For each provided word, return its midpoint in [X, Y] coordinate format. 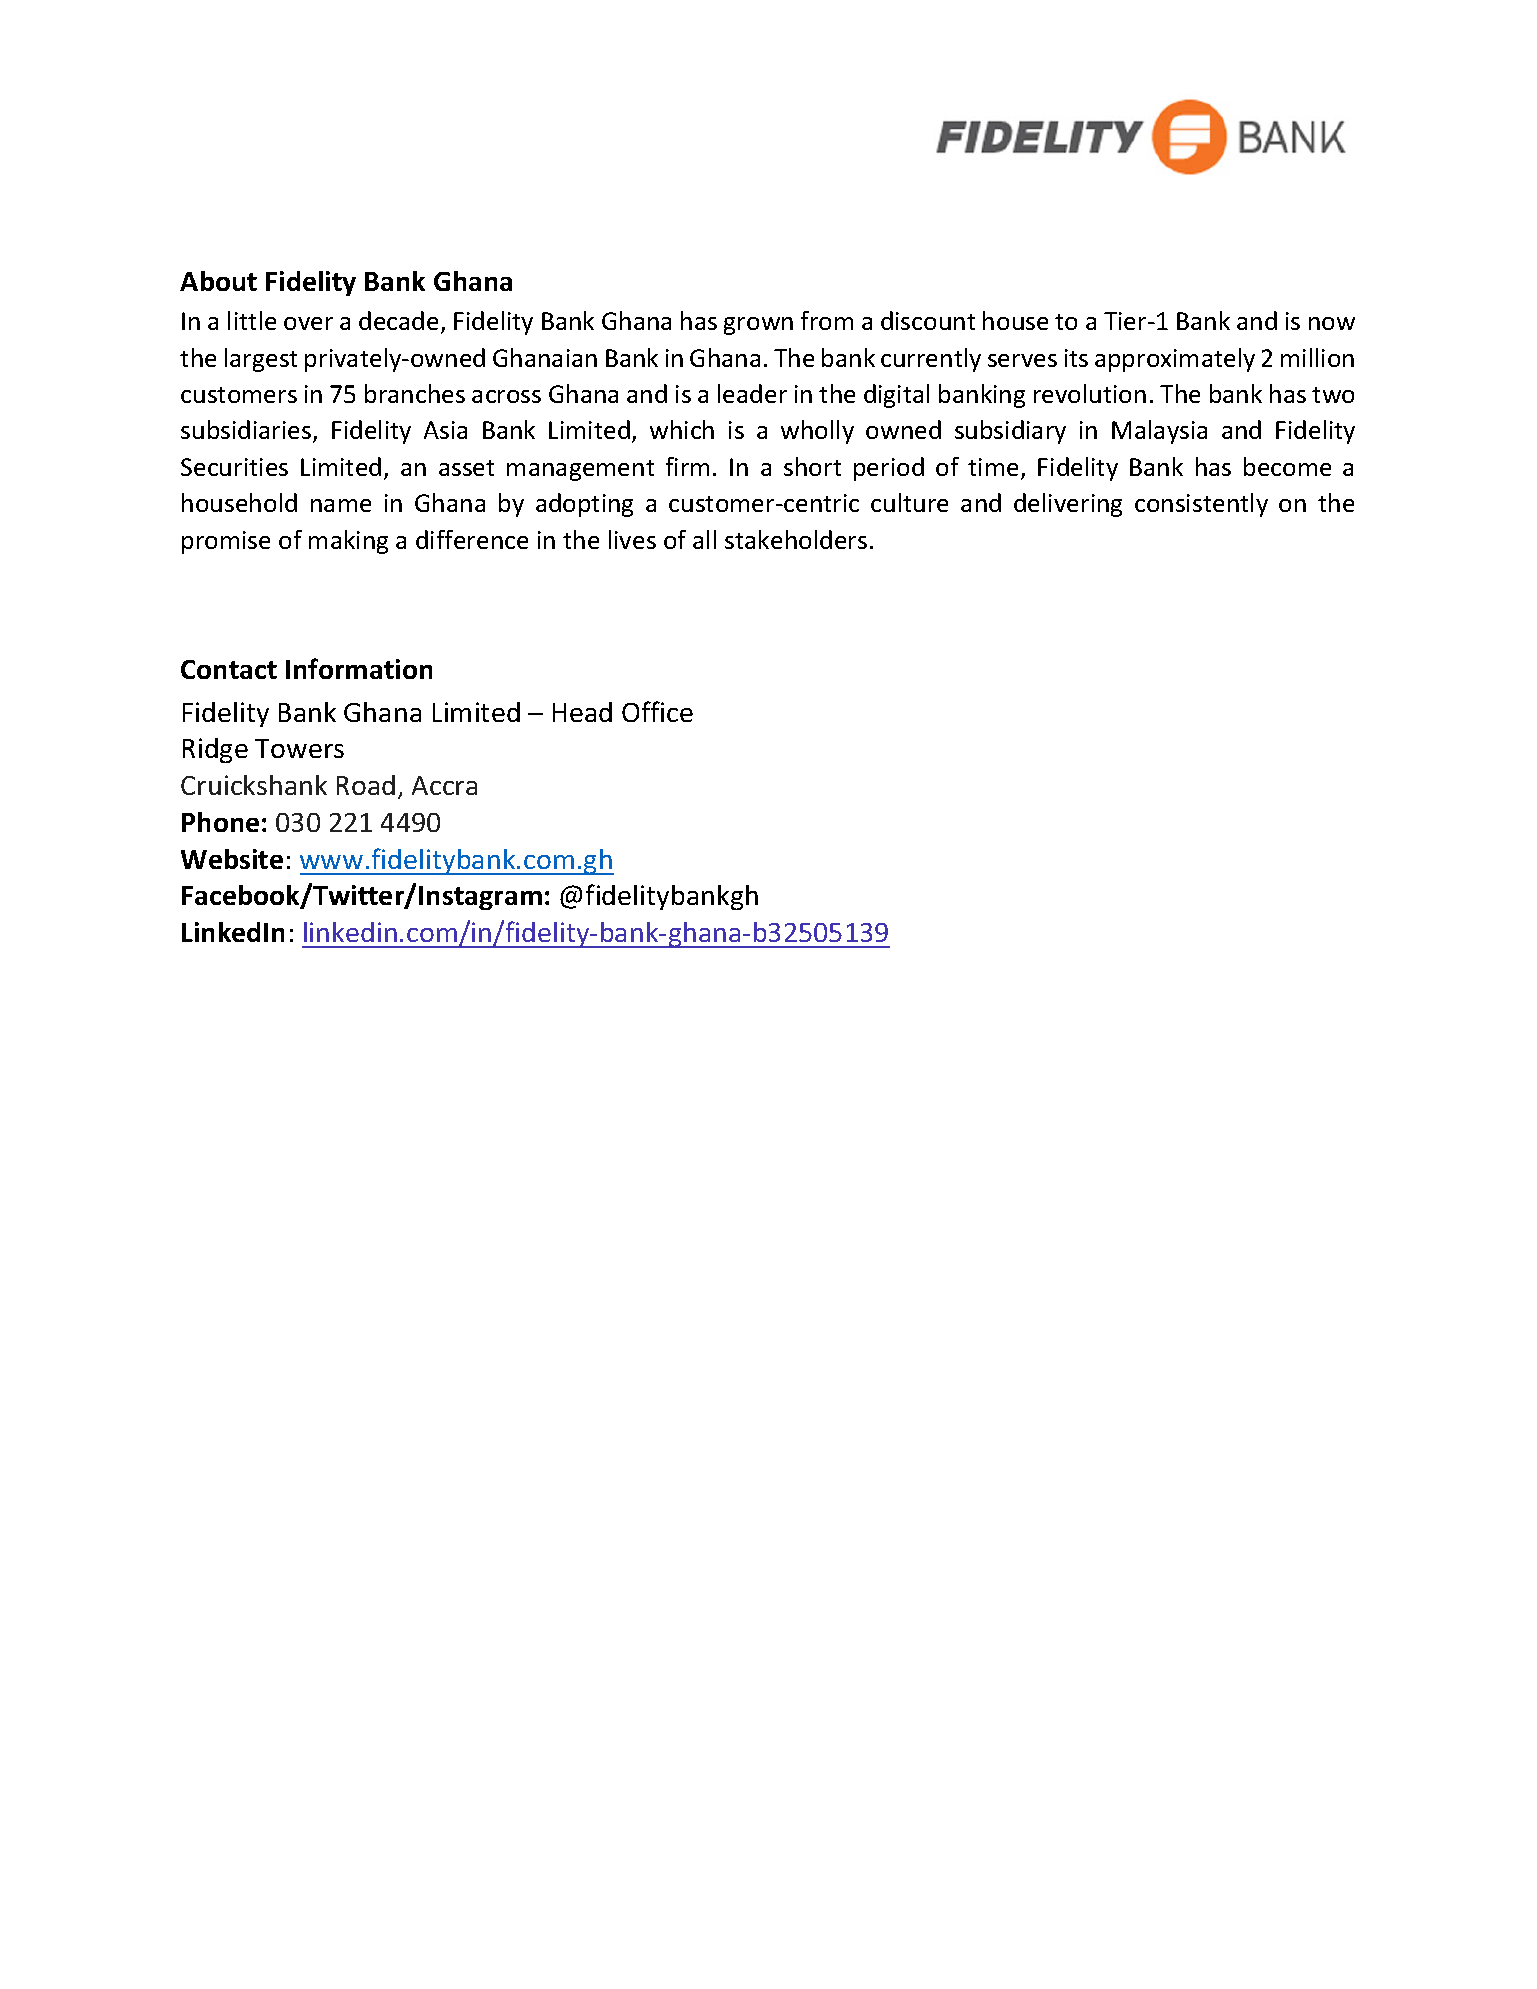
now [1332, 323]
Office [657, 711]
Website [232, 859]
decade [398, 320]
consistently [1201, 505]
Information [359, 668]
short [812, 466]
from [827, 320]
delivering [1068, 505]
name [341, 505]
